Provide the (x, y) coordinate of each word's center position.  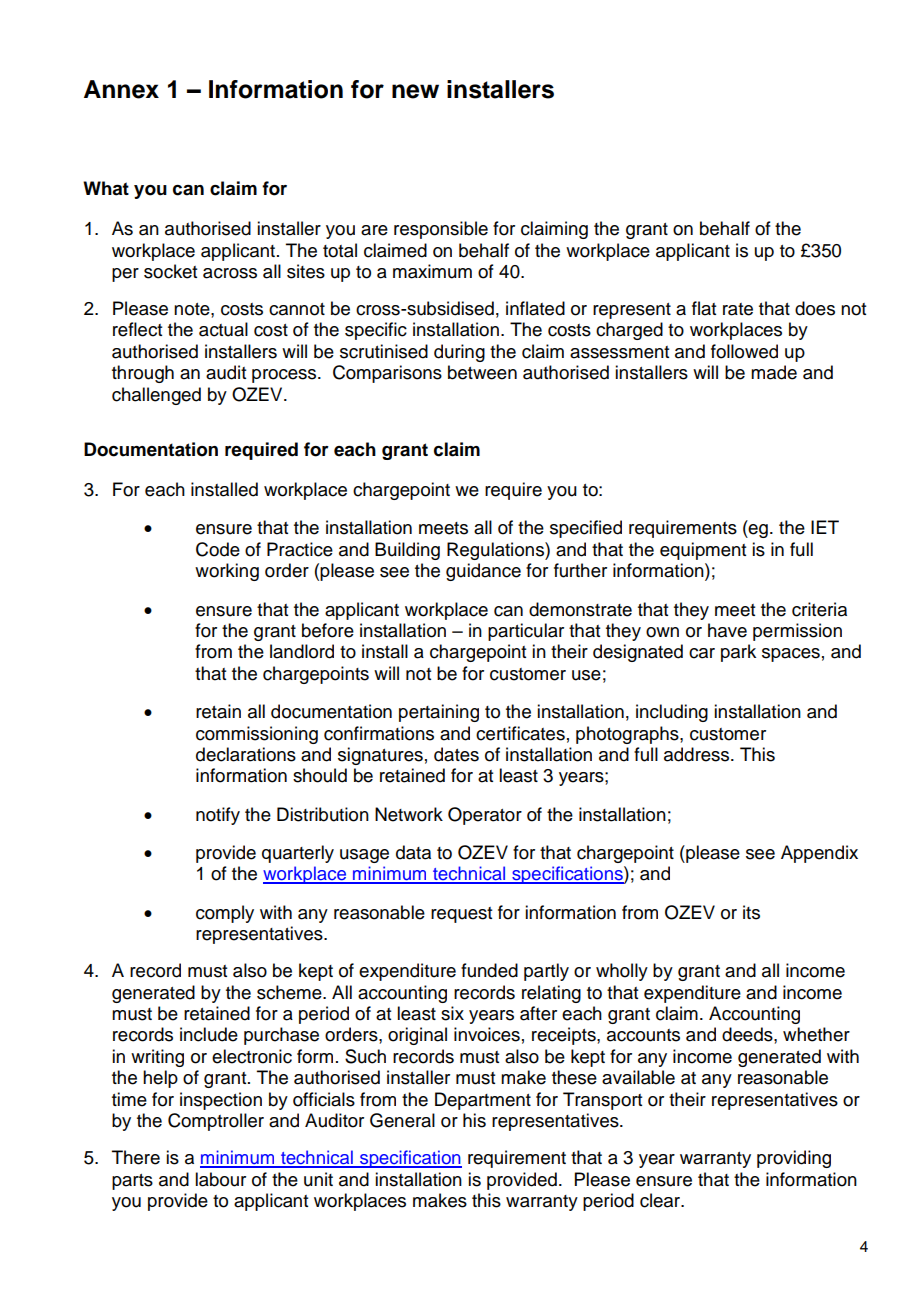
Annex (121, 89)
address (698, 754)
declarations (246, 754)
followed (744, 351)
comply (225, 914)
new (415, 91)
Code (218, 549)
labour (220, 1179)
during (459, 353)
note (193, 309)
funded (489, 970)
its (751, 912)
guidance (483, 572)
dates (456, 754)
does (815, 308)
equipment (703, 551)
